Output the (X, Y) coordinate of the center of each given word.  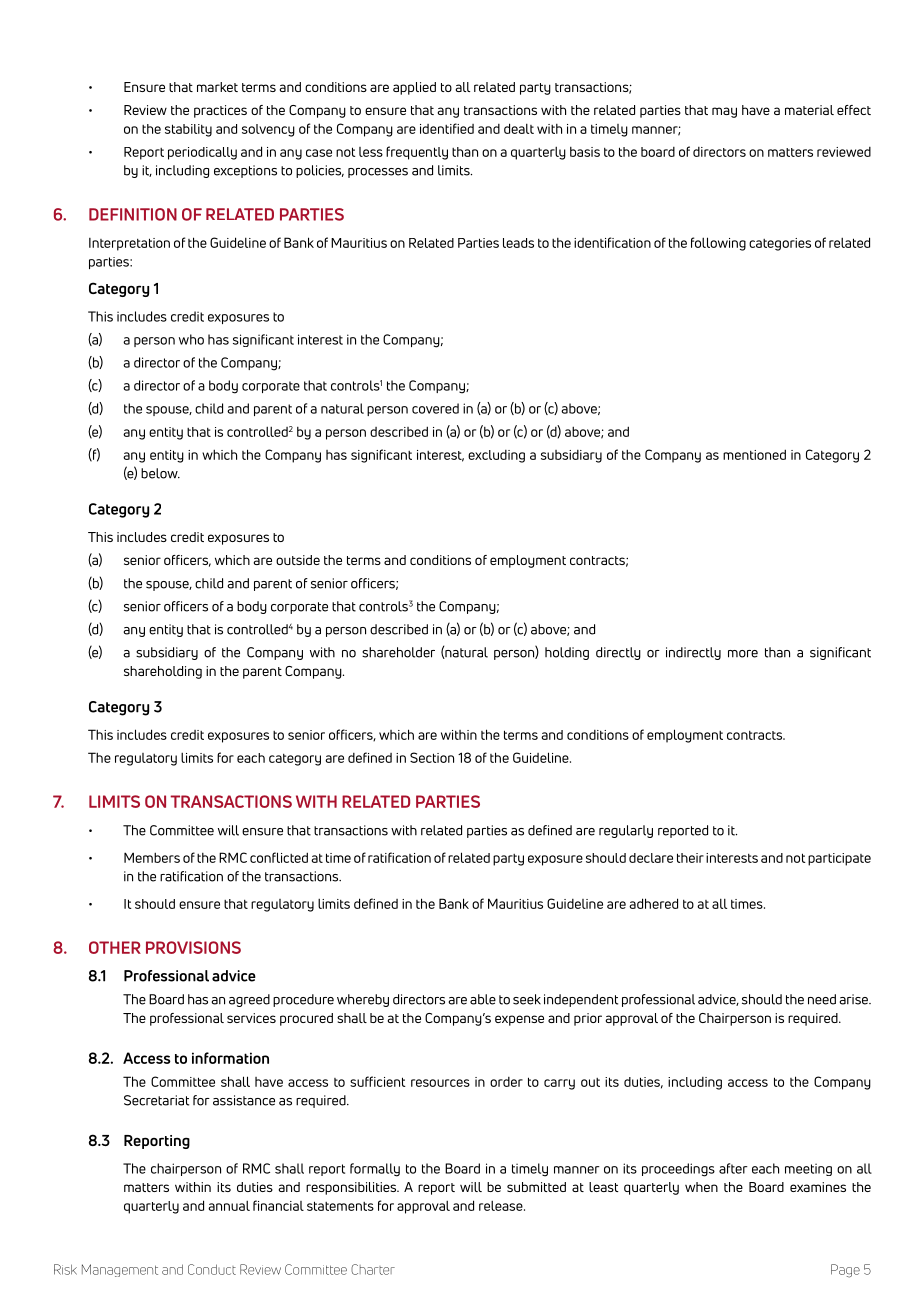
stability (188, 130)
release (502, 1206)
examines (818, 1187)
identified (447, 128)
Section (432, 757)
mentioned (754, 454)
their (690, 858)
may (724, 112)
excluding (496, 456)
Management (120, 1270)
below (160, 473)
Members (152, 857)
